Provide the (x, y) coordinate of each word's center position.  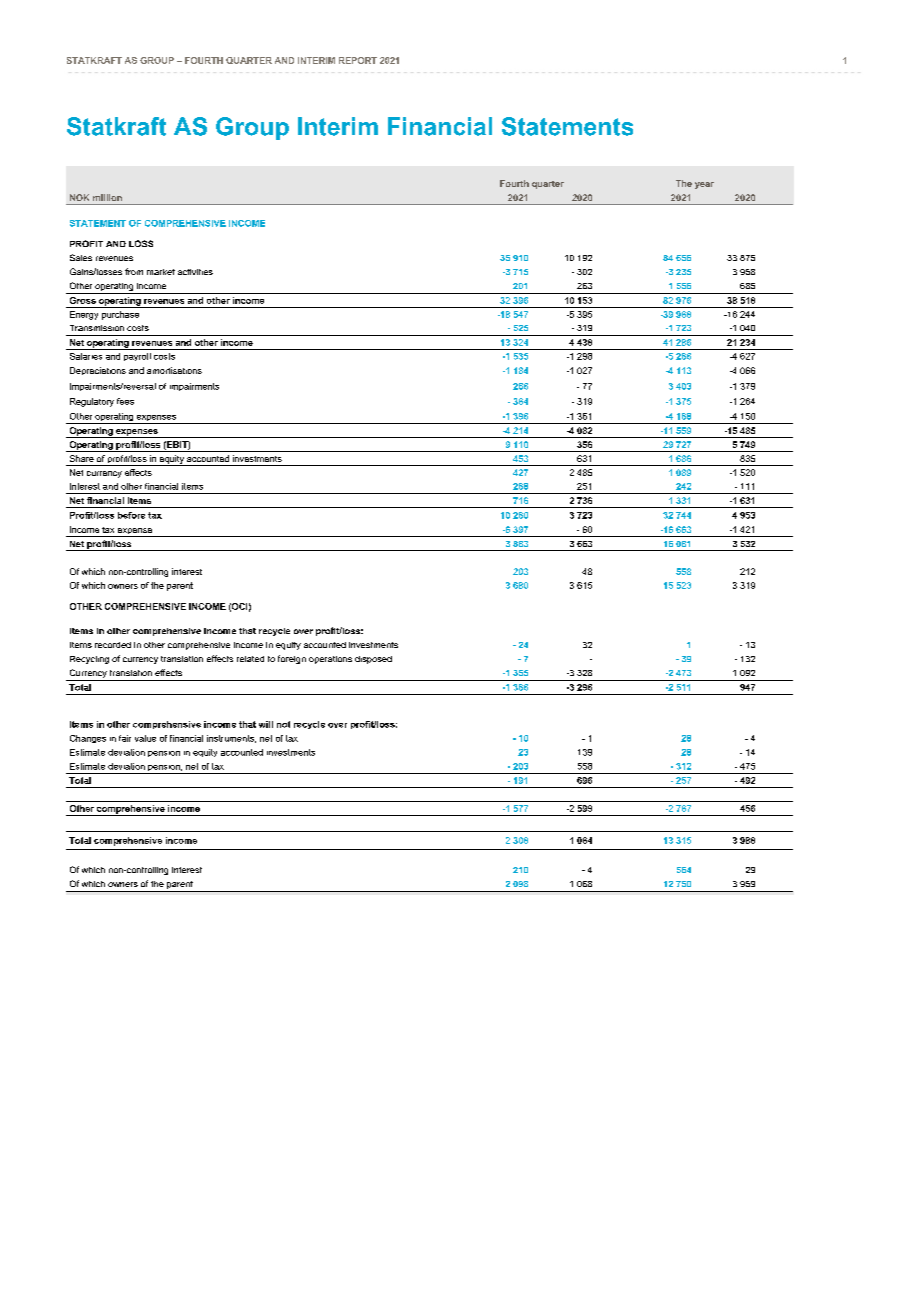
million (107, 197)
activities (195, 272)
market (161, 272)
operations (330, 660)
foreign (292, 659)
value (145, 738)
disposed (373, 660)
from (134, 271)
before (131, 515)
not (283, 724)
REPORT (358, 60)
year (704, 185)
